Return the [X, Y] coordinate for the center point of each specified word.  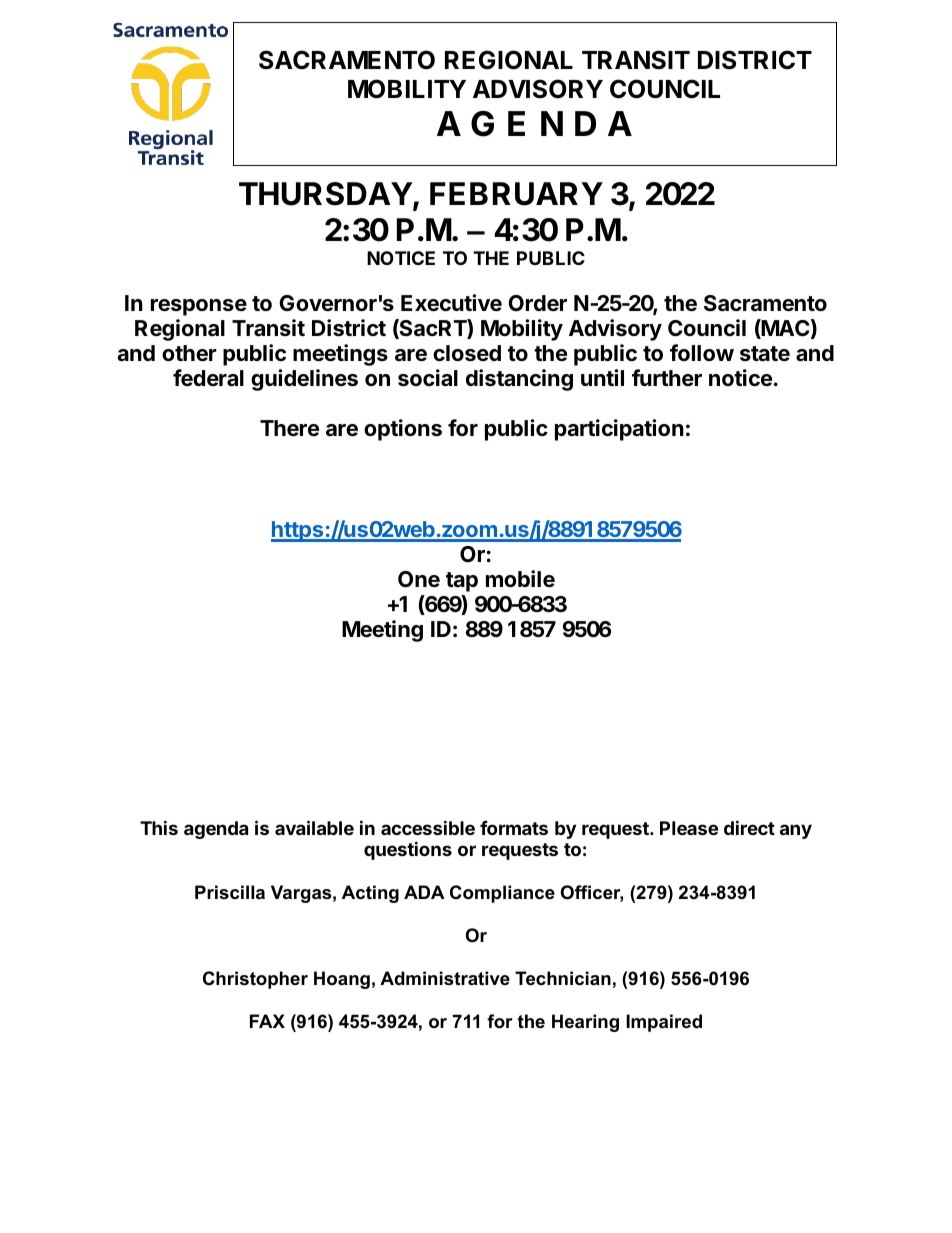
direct [749, 827]
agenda [216, 830]
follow [702, 352]
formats [514, 828]
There [289, 428]
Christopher [255, 980]
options [403, 430]
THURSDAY [326, 194]
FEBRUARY [516, 194]
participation [619, 430]
